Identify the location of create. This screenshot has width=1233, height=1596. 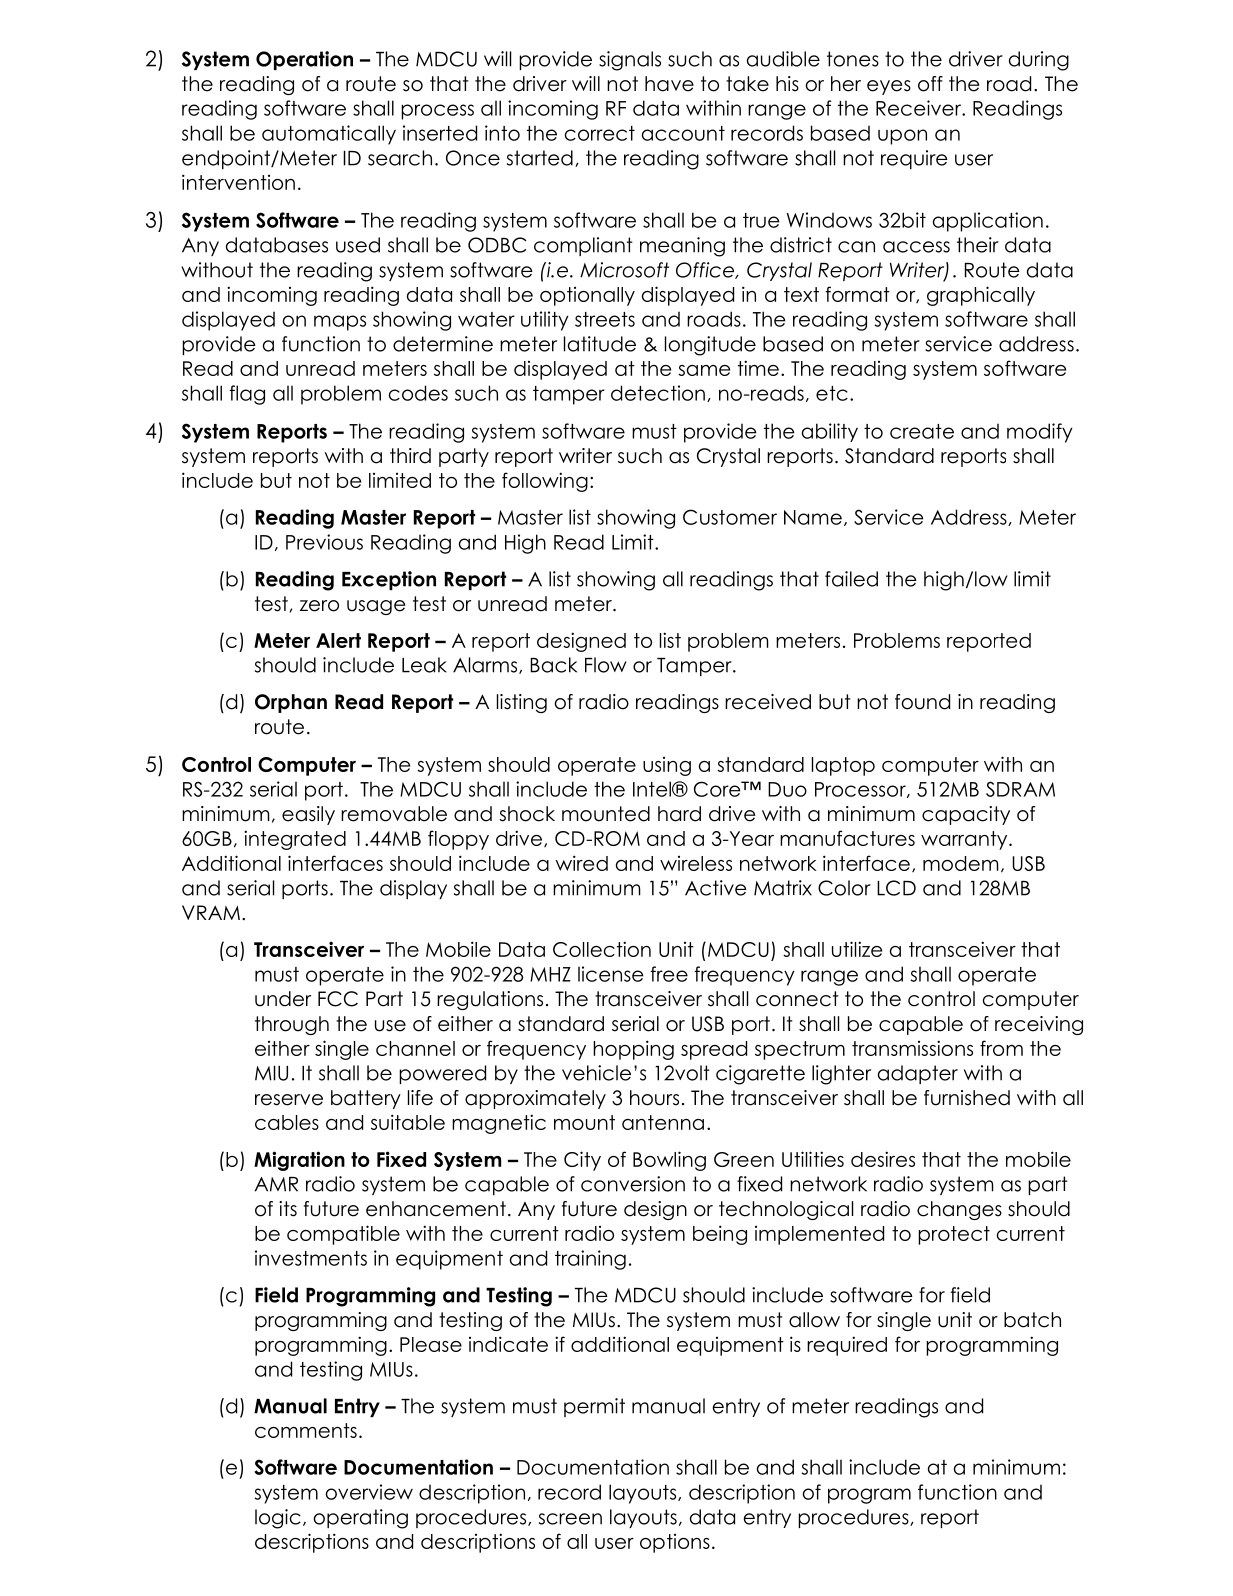
(922, 431).
